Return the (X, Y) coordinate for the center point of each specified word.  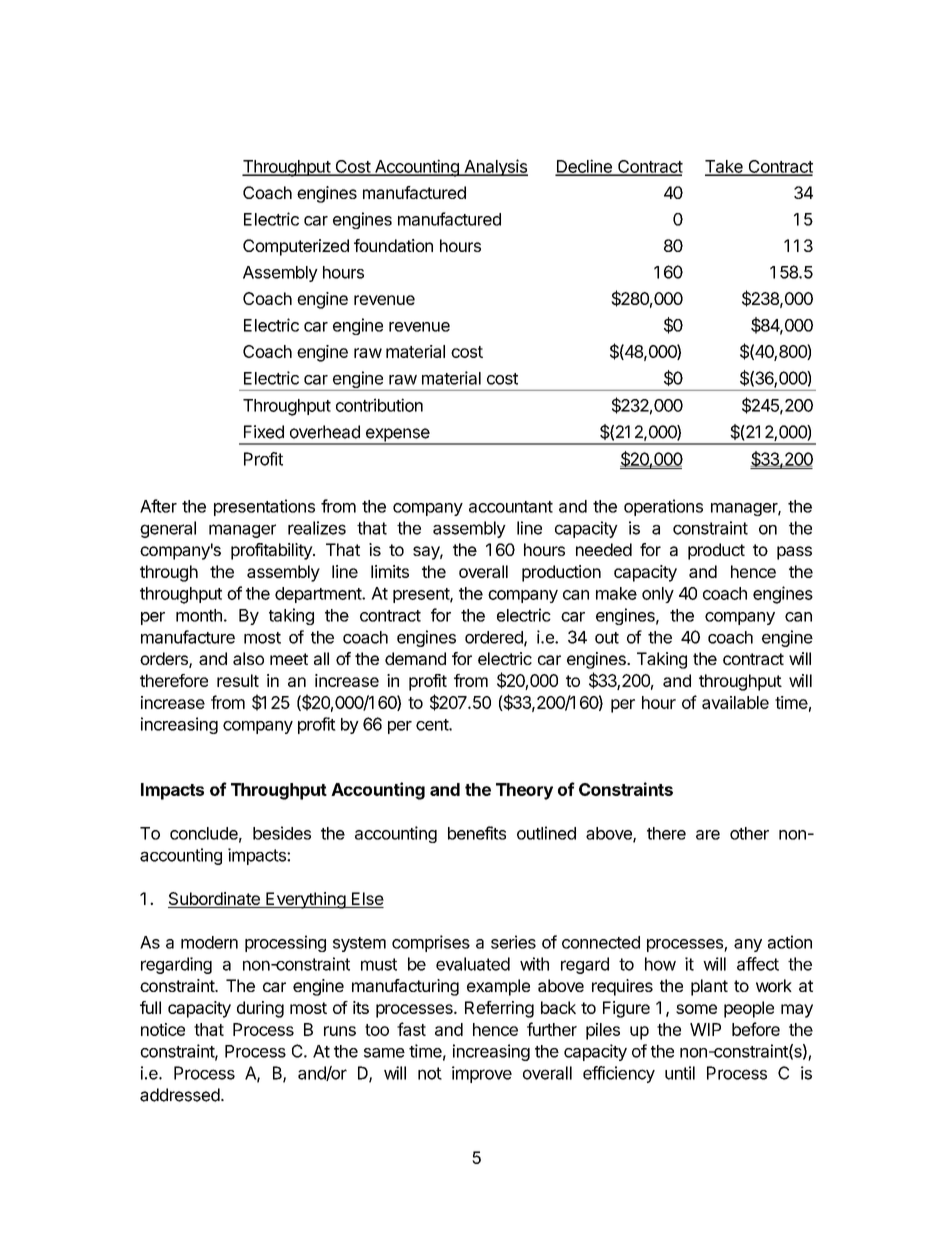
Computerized (296, 247)
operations (663, 507)
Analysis (495, 167)
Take (725, 167)
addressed (180, 1095)
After (158, 506)
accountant (511, 507)
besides (282, 833)
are (708, 835)
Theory (524, 791)
